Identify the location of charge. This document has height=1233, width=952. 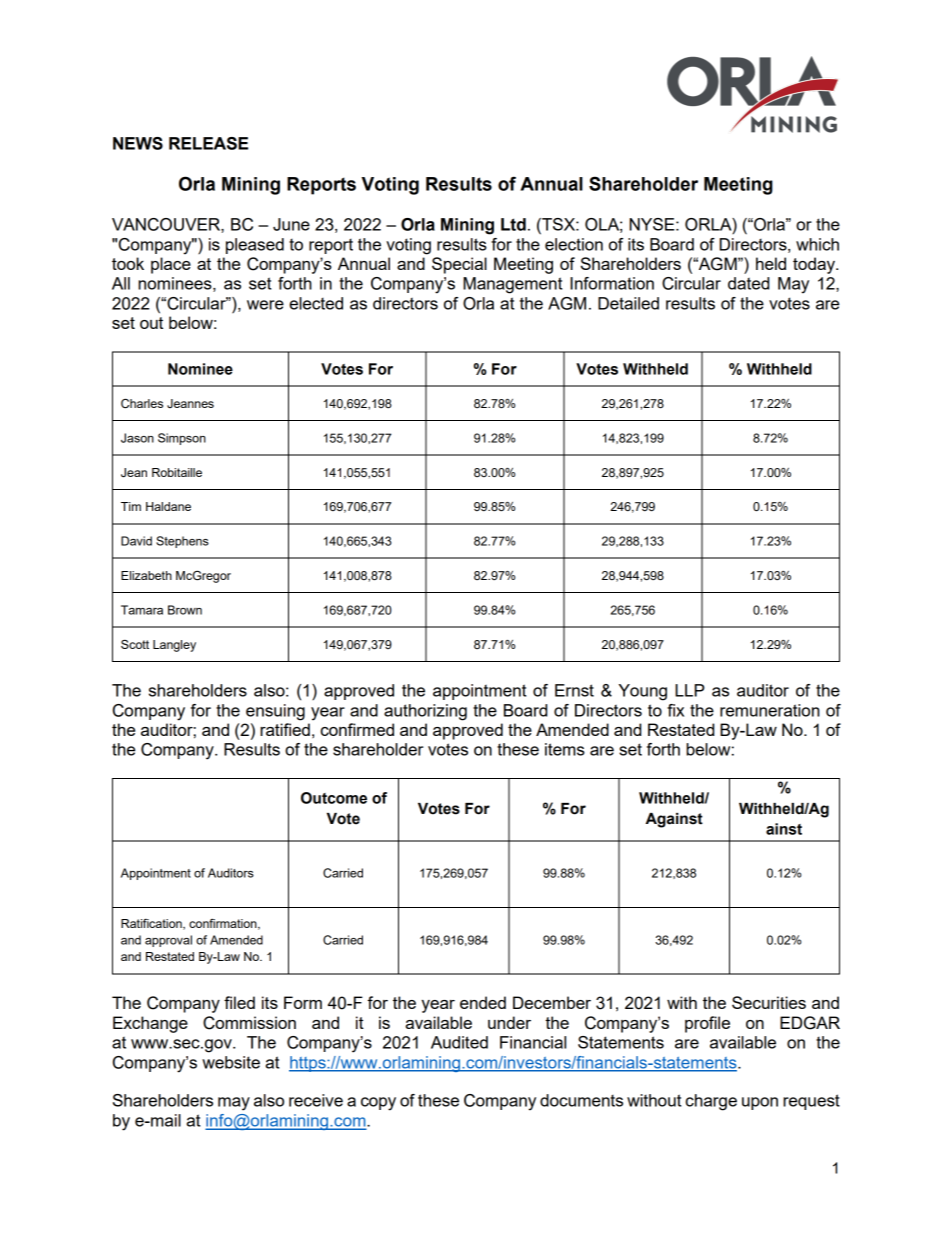
(711, 1102).
